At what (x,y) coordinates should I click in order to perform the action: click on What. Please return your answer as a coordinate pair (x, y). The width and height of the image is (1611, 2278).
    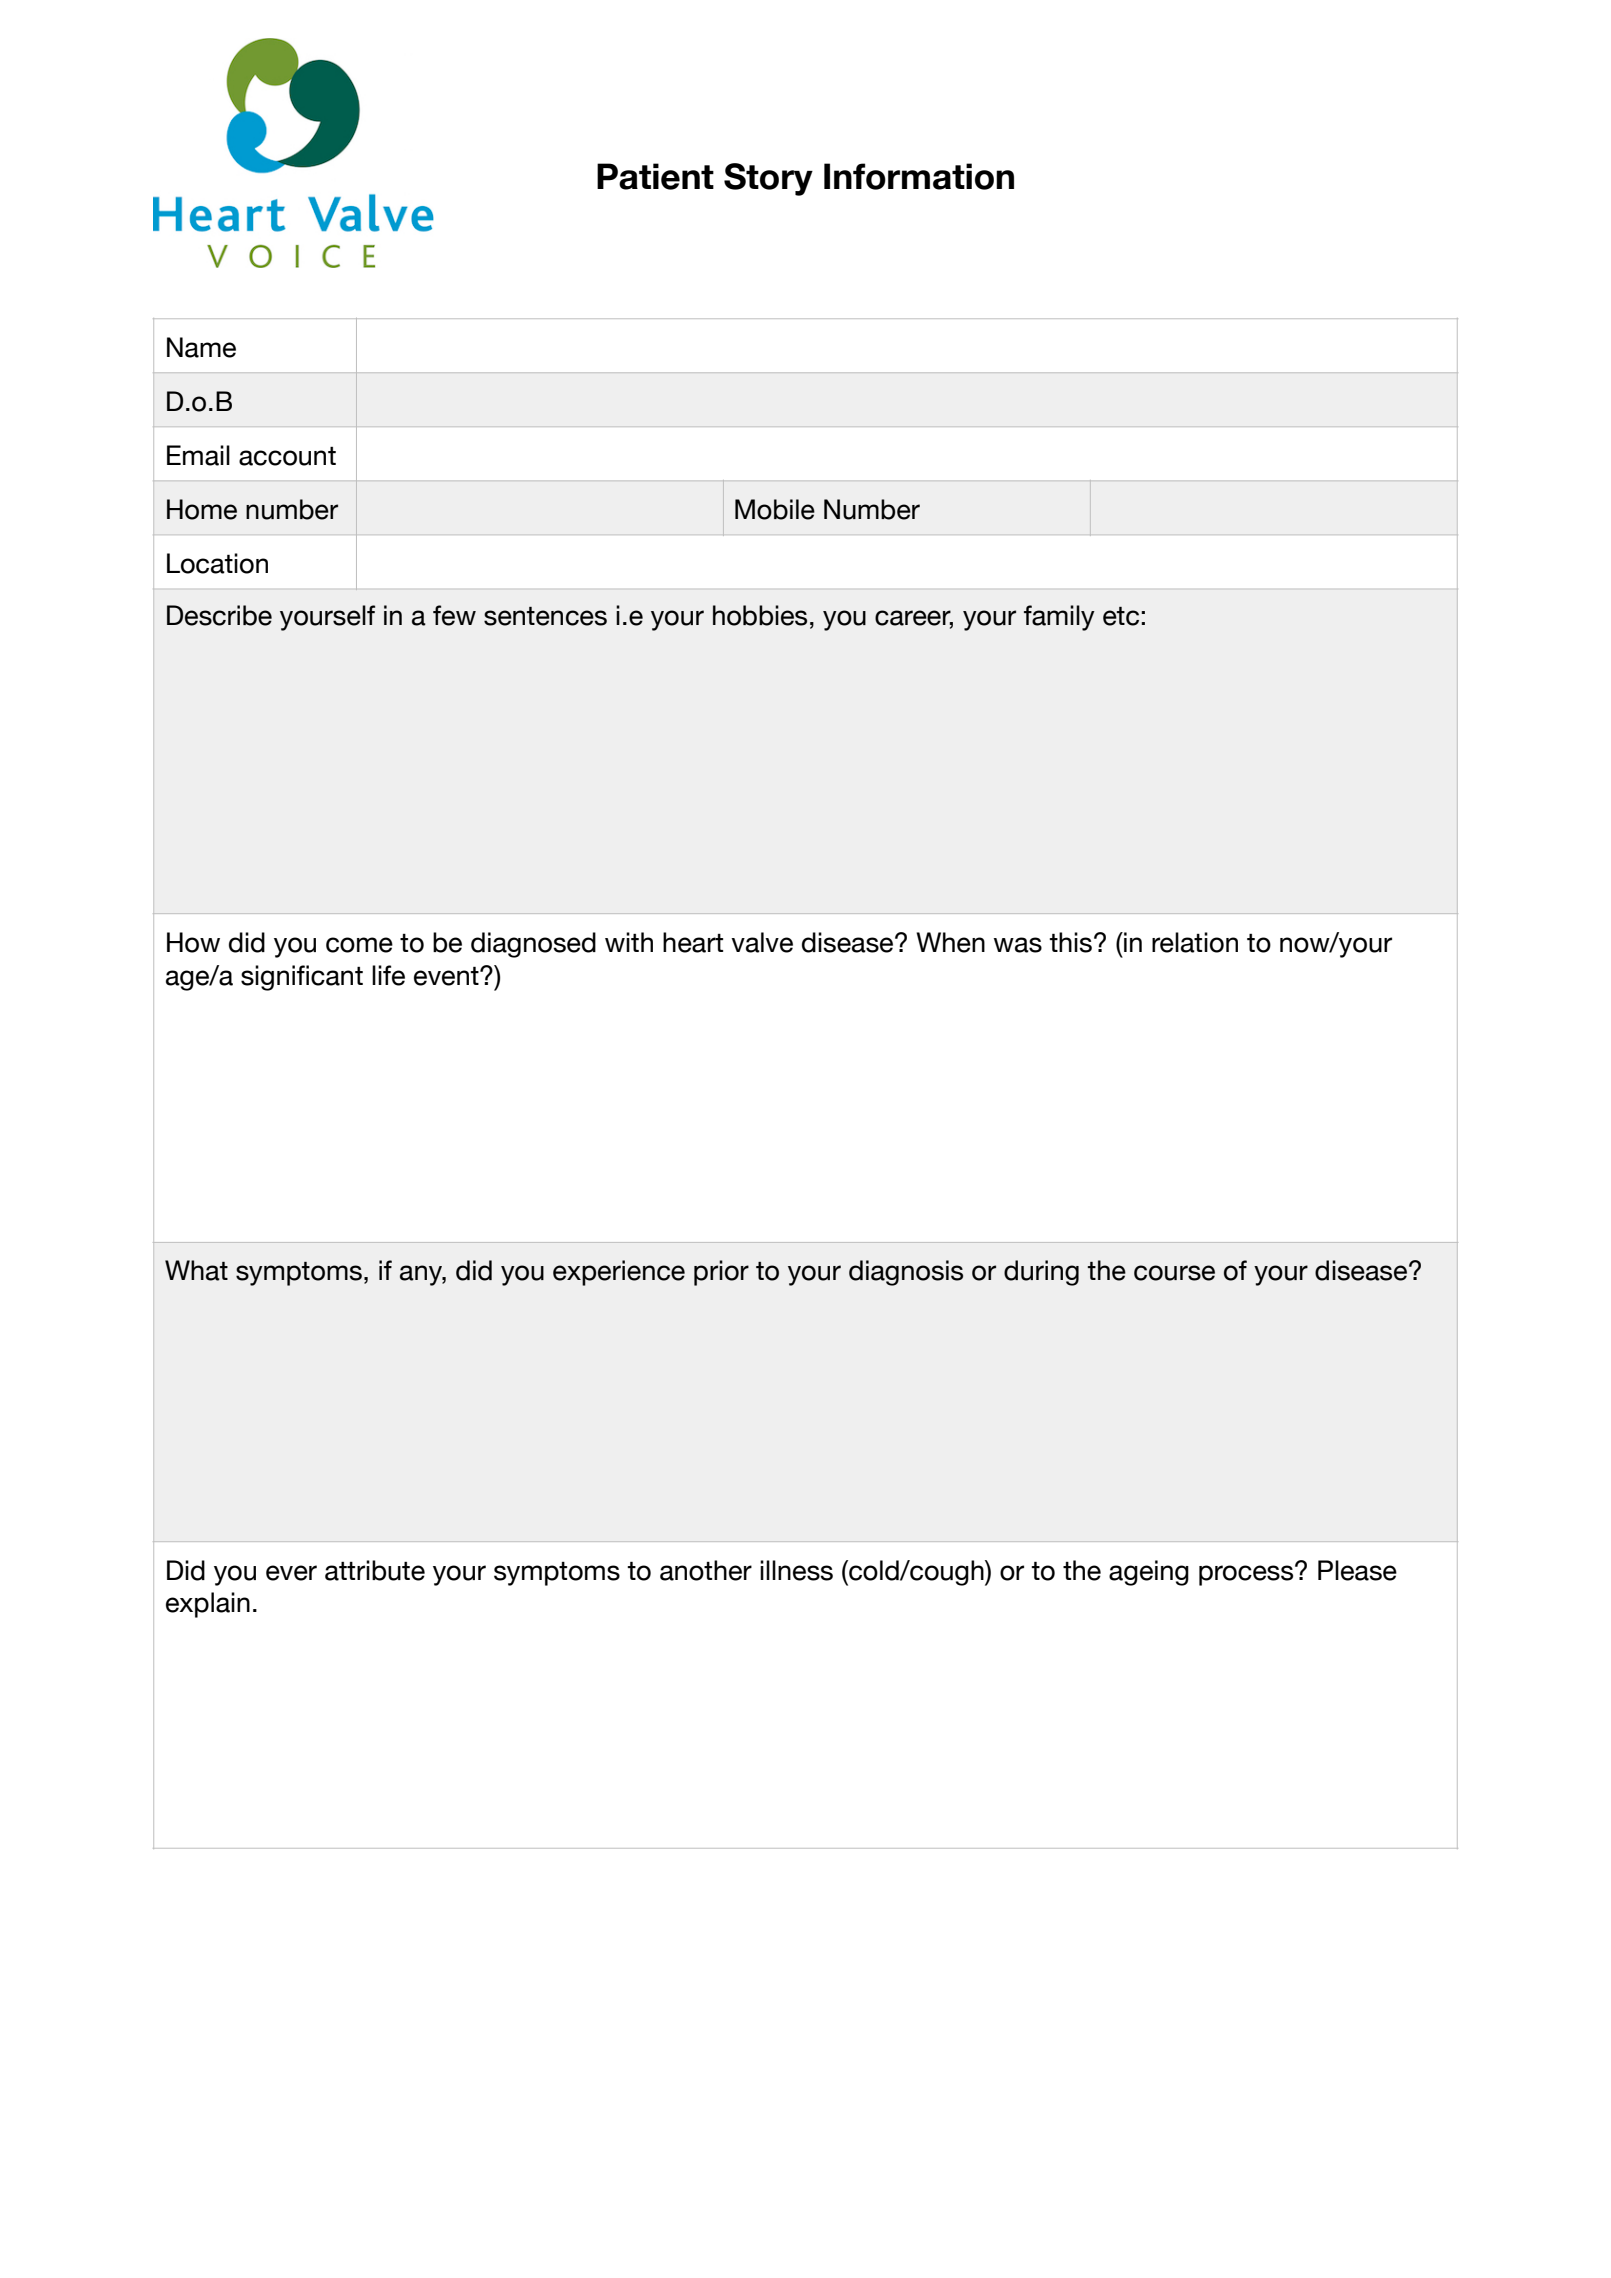
    Looking at the image, I should click on (196, 1270).
